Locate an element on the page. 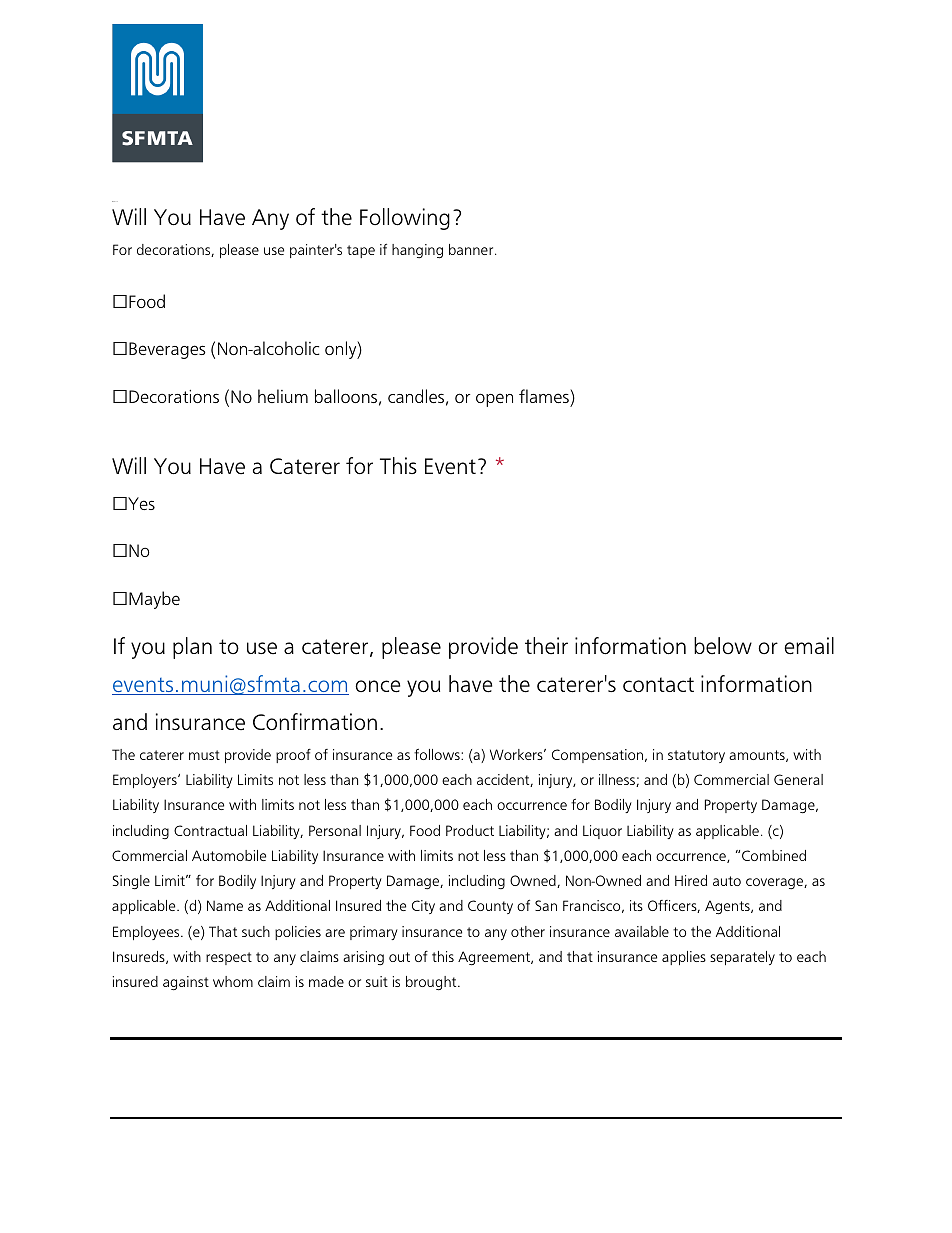 The height and width of the page is (1233, 952). their is located at coordinates (546, 646).
